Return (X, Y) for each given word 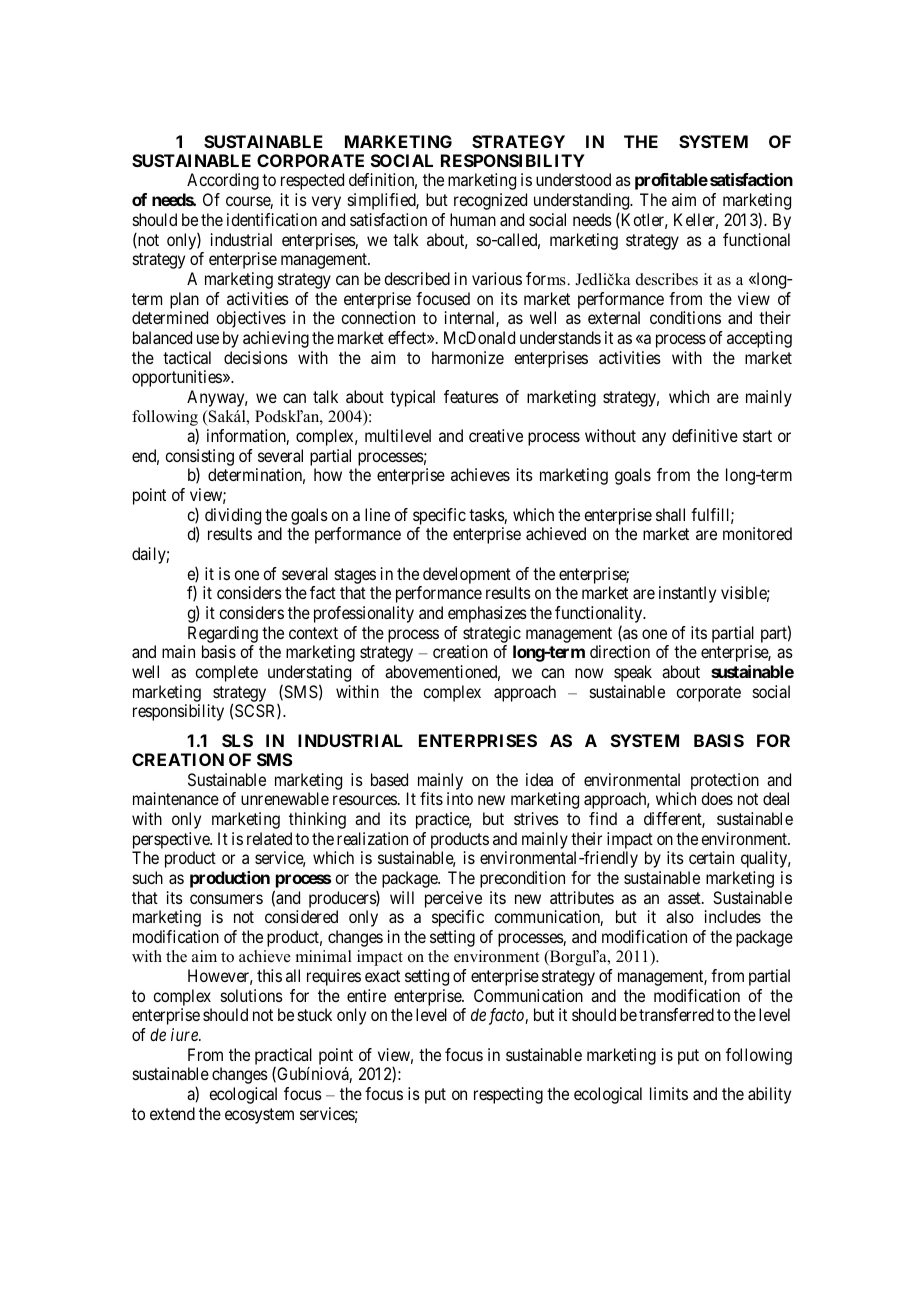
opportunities (177, 378)
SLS (237, 740)
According (223, 181)
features (471, 396)
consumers (226, 899)
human (473, 219)
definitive (705, 435)
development (466, 577)
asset (685, 898)
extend (172, 1113)
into (460, 798)
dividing (233, 516)
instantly (687, 594)
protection (725, 781)
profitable (671, 181)
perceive (453, 899)
